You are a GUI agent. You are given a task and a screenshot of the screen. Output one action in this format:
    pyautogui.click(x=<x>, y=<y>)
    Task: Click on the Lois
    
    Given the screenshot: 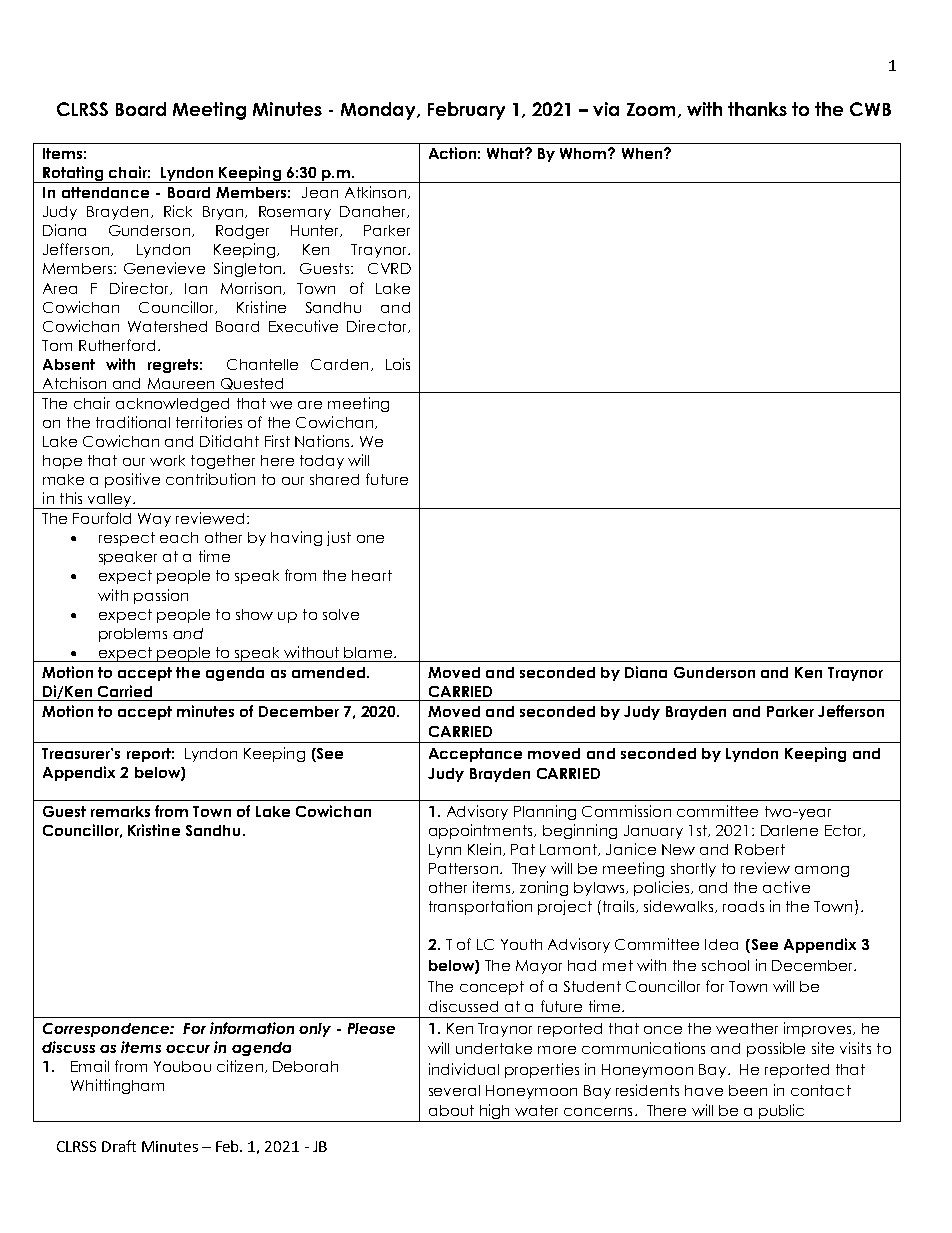 What is the action you would take?
    pyautogui.click(x=398, y=364)
